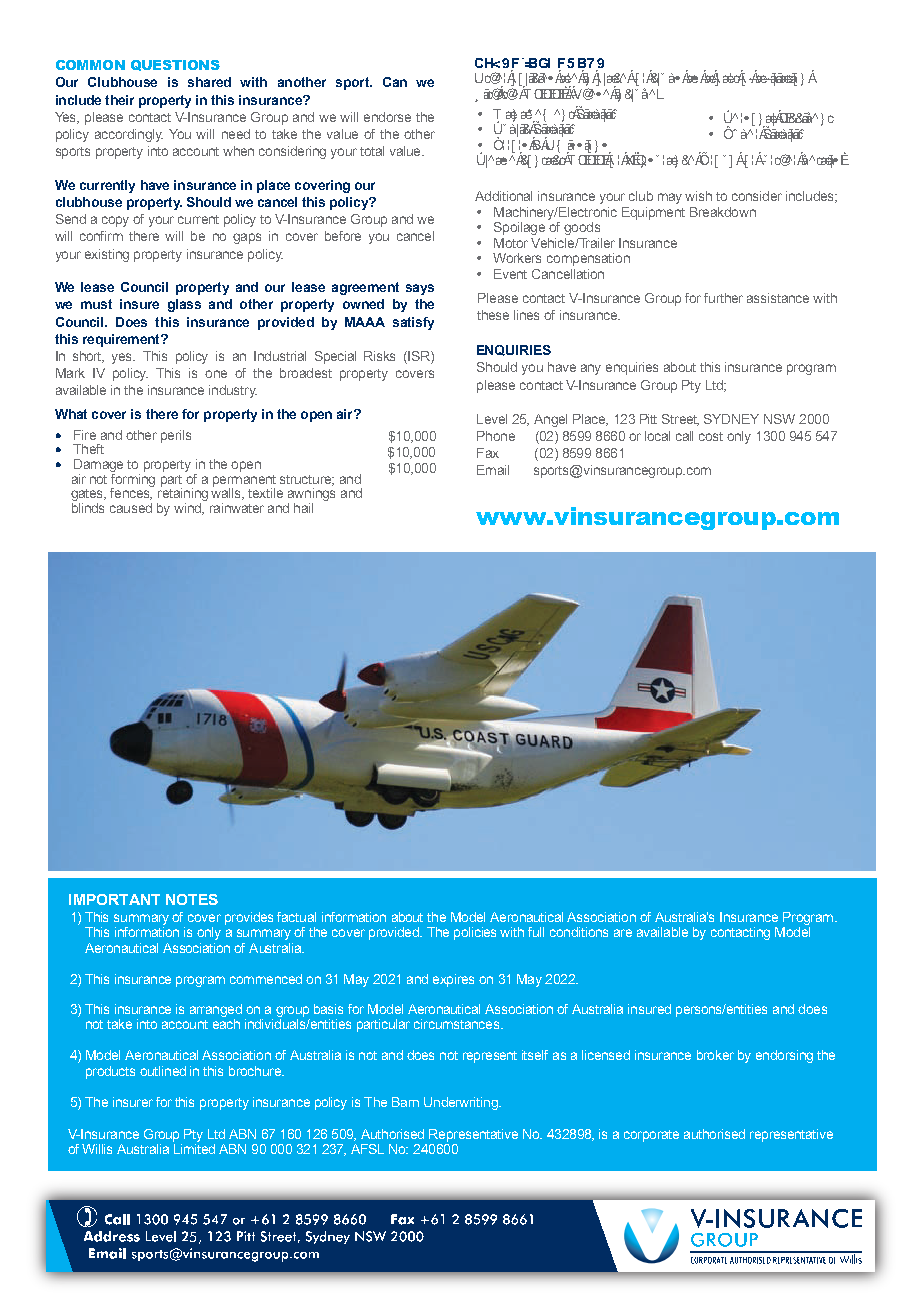  Describe the element at coordinates (698, 196) in the screenshot. I see `wish` at that location.
